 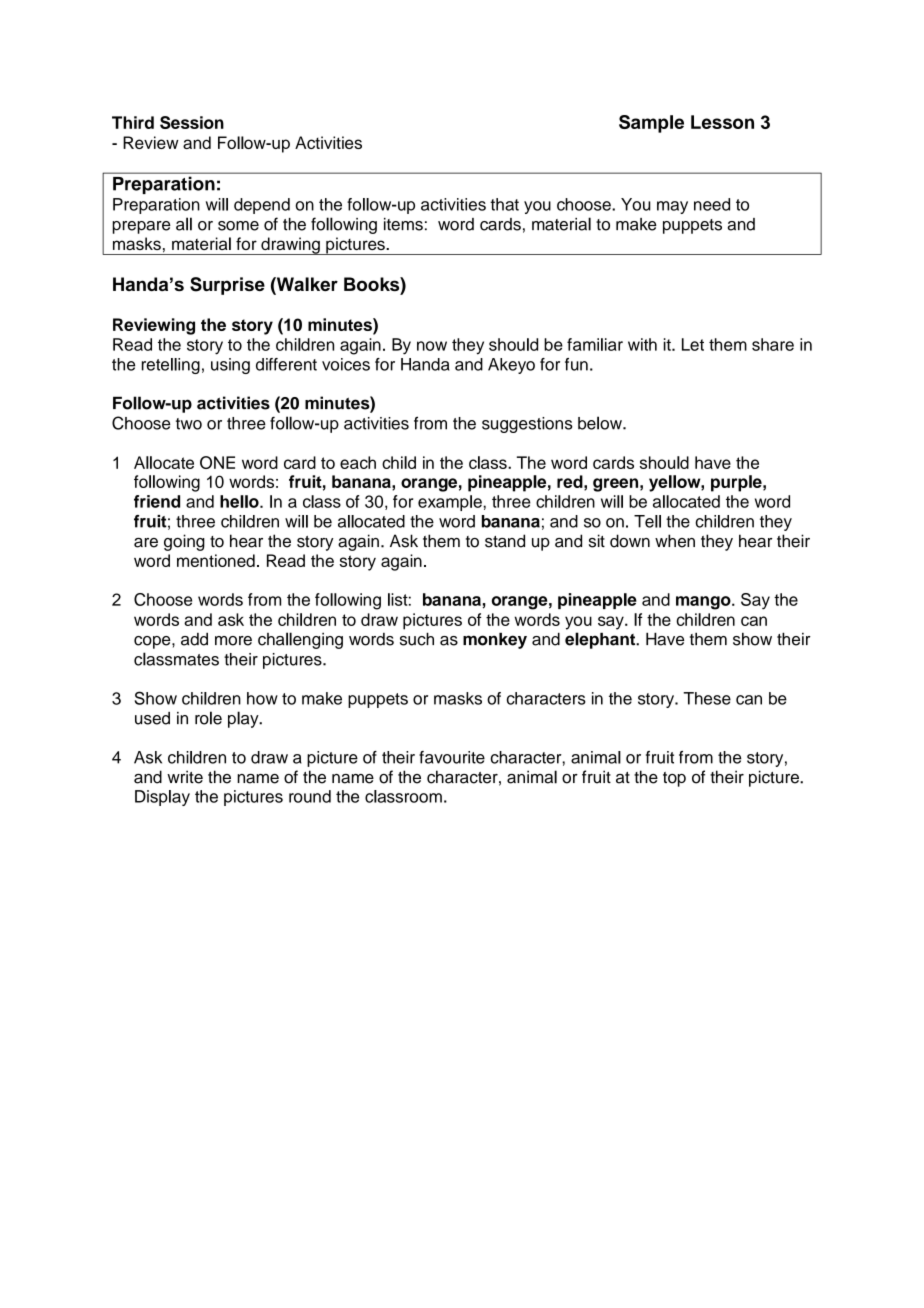 I want to click on that, so click(x=504, y=204).
